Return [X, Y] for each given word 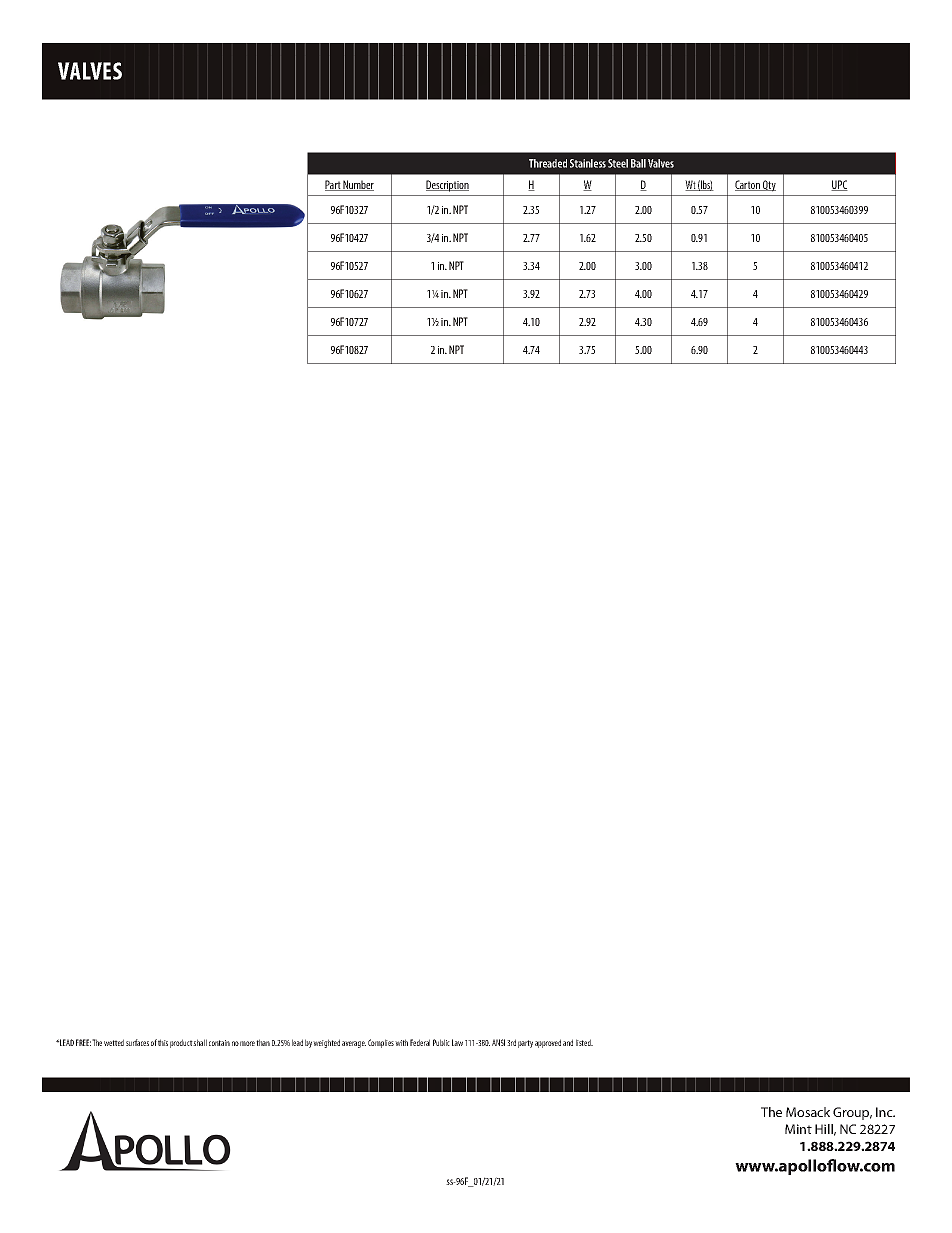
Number [358, 185]
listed [584, 1042]
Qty [768, 186]
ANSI [498, 1042]
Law [457, 1042]
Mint [798, 1129]
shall [200, 1042]
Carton [748, 185]
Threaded [548, 163]
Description [447, 186]
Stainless [588, 163]
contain [219, 1043]
